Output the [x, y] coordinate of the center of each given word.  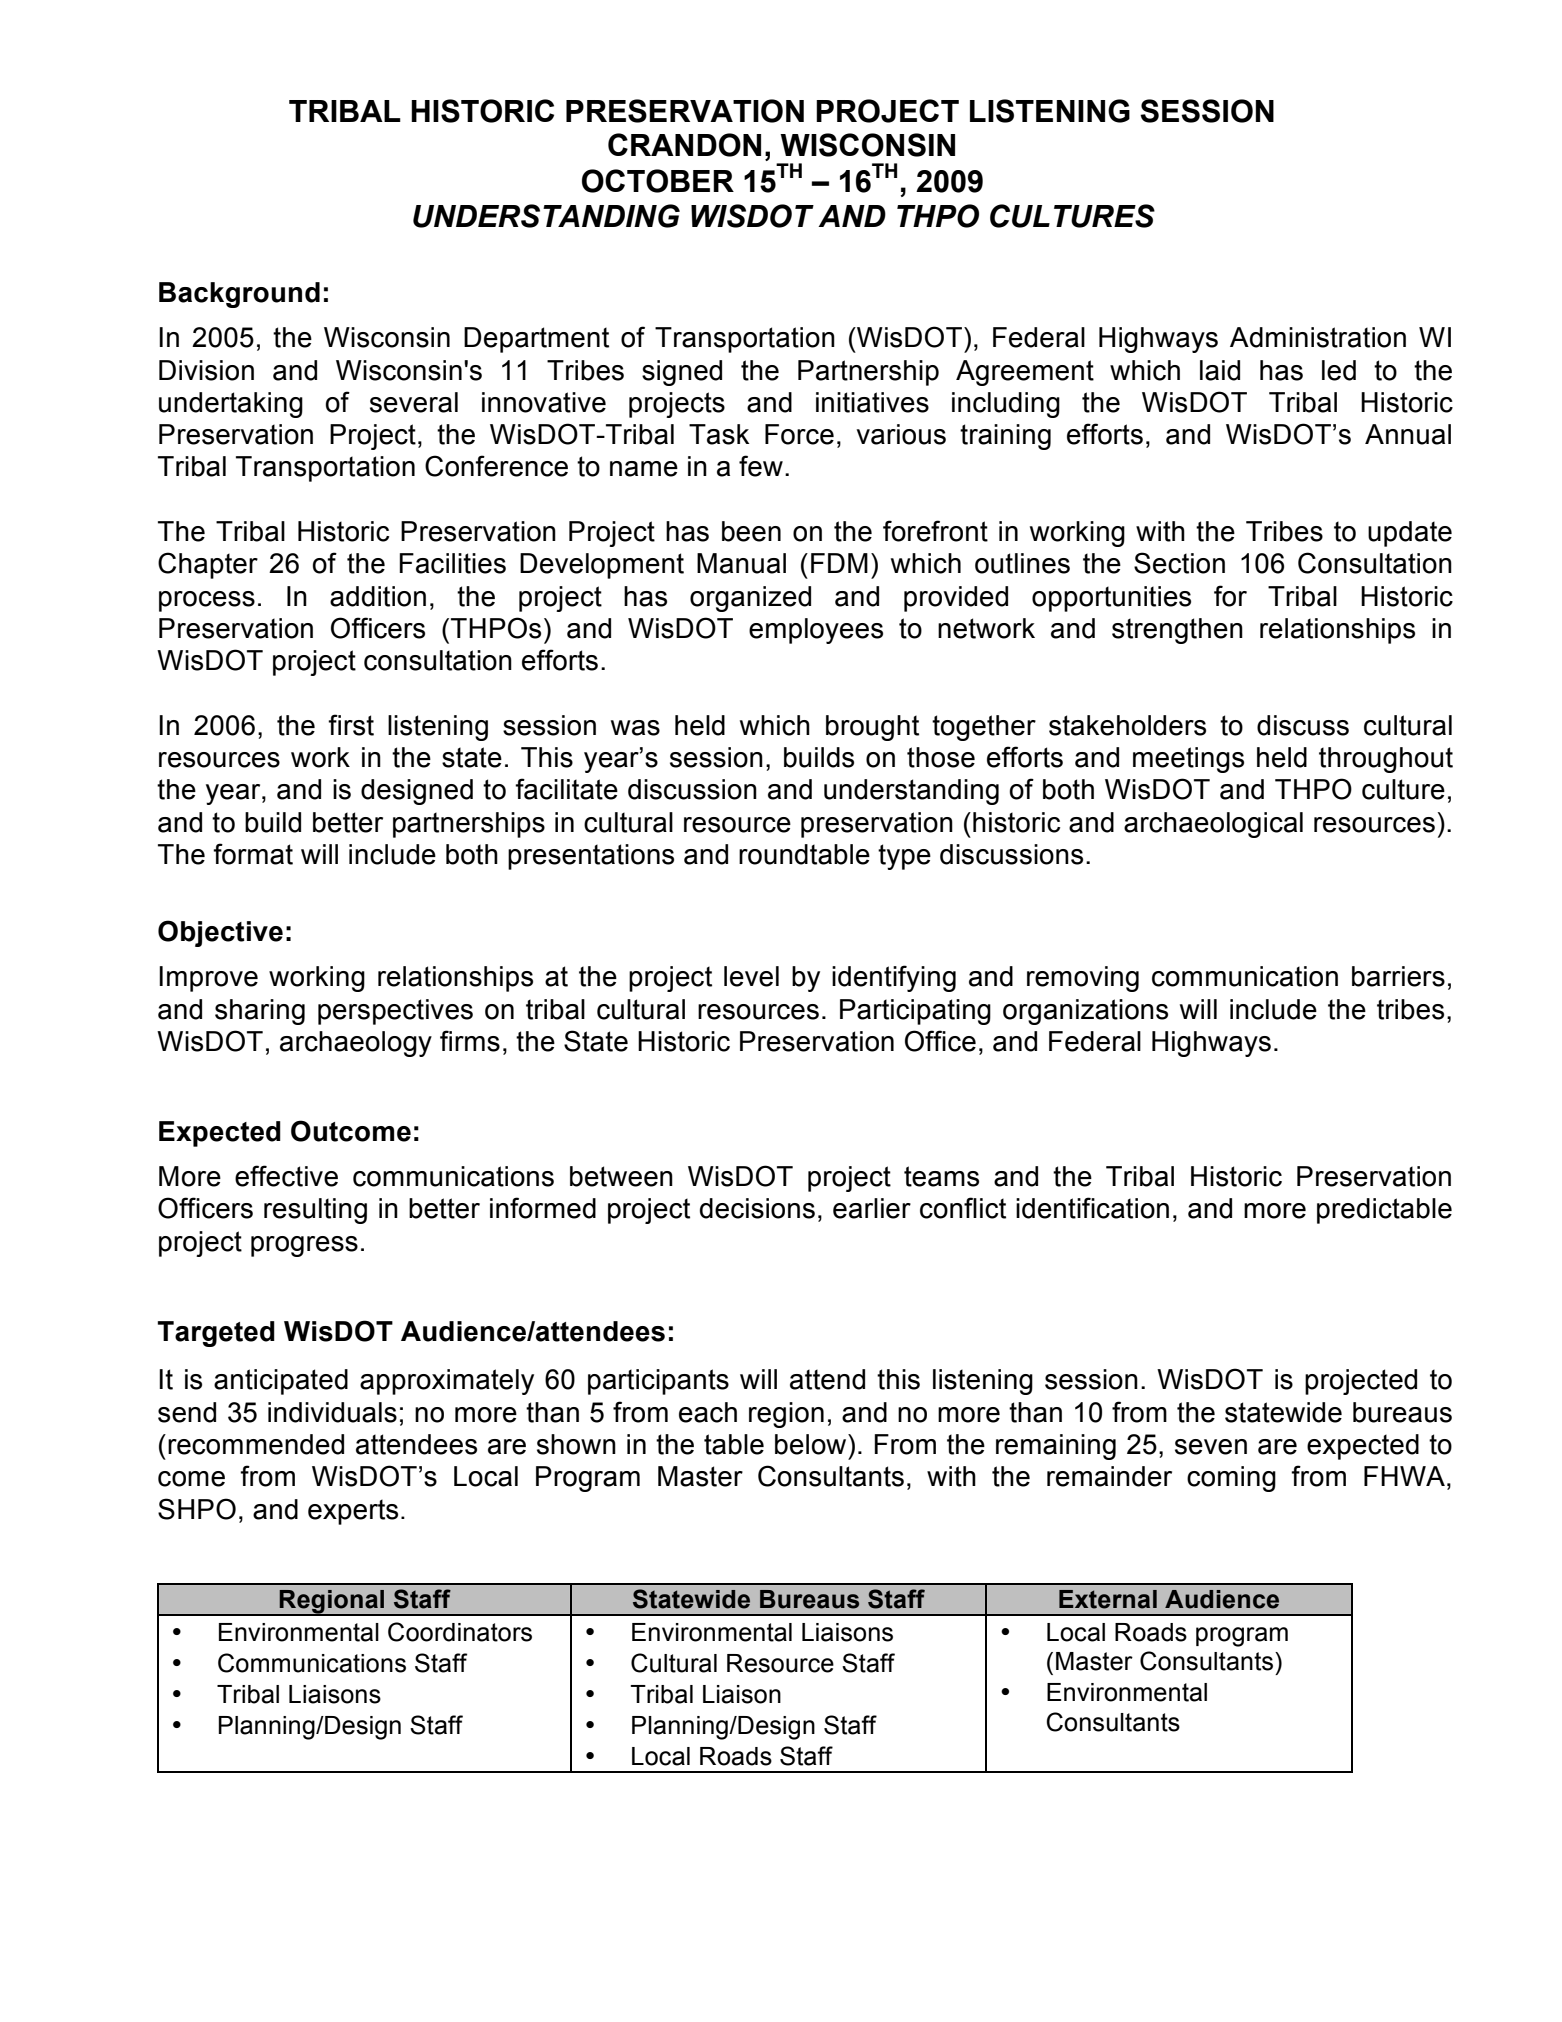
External [1108, 1599]
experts [353, 1512]
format [253, 854]
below [812, 1444]
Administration [1318, 337]
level [751, 976]
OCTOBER [658, 181]
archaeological [1213, 825]
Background [239, 295]
